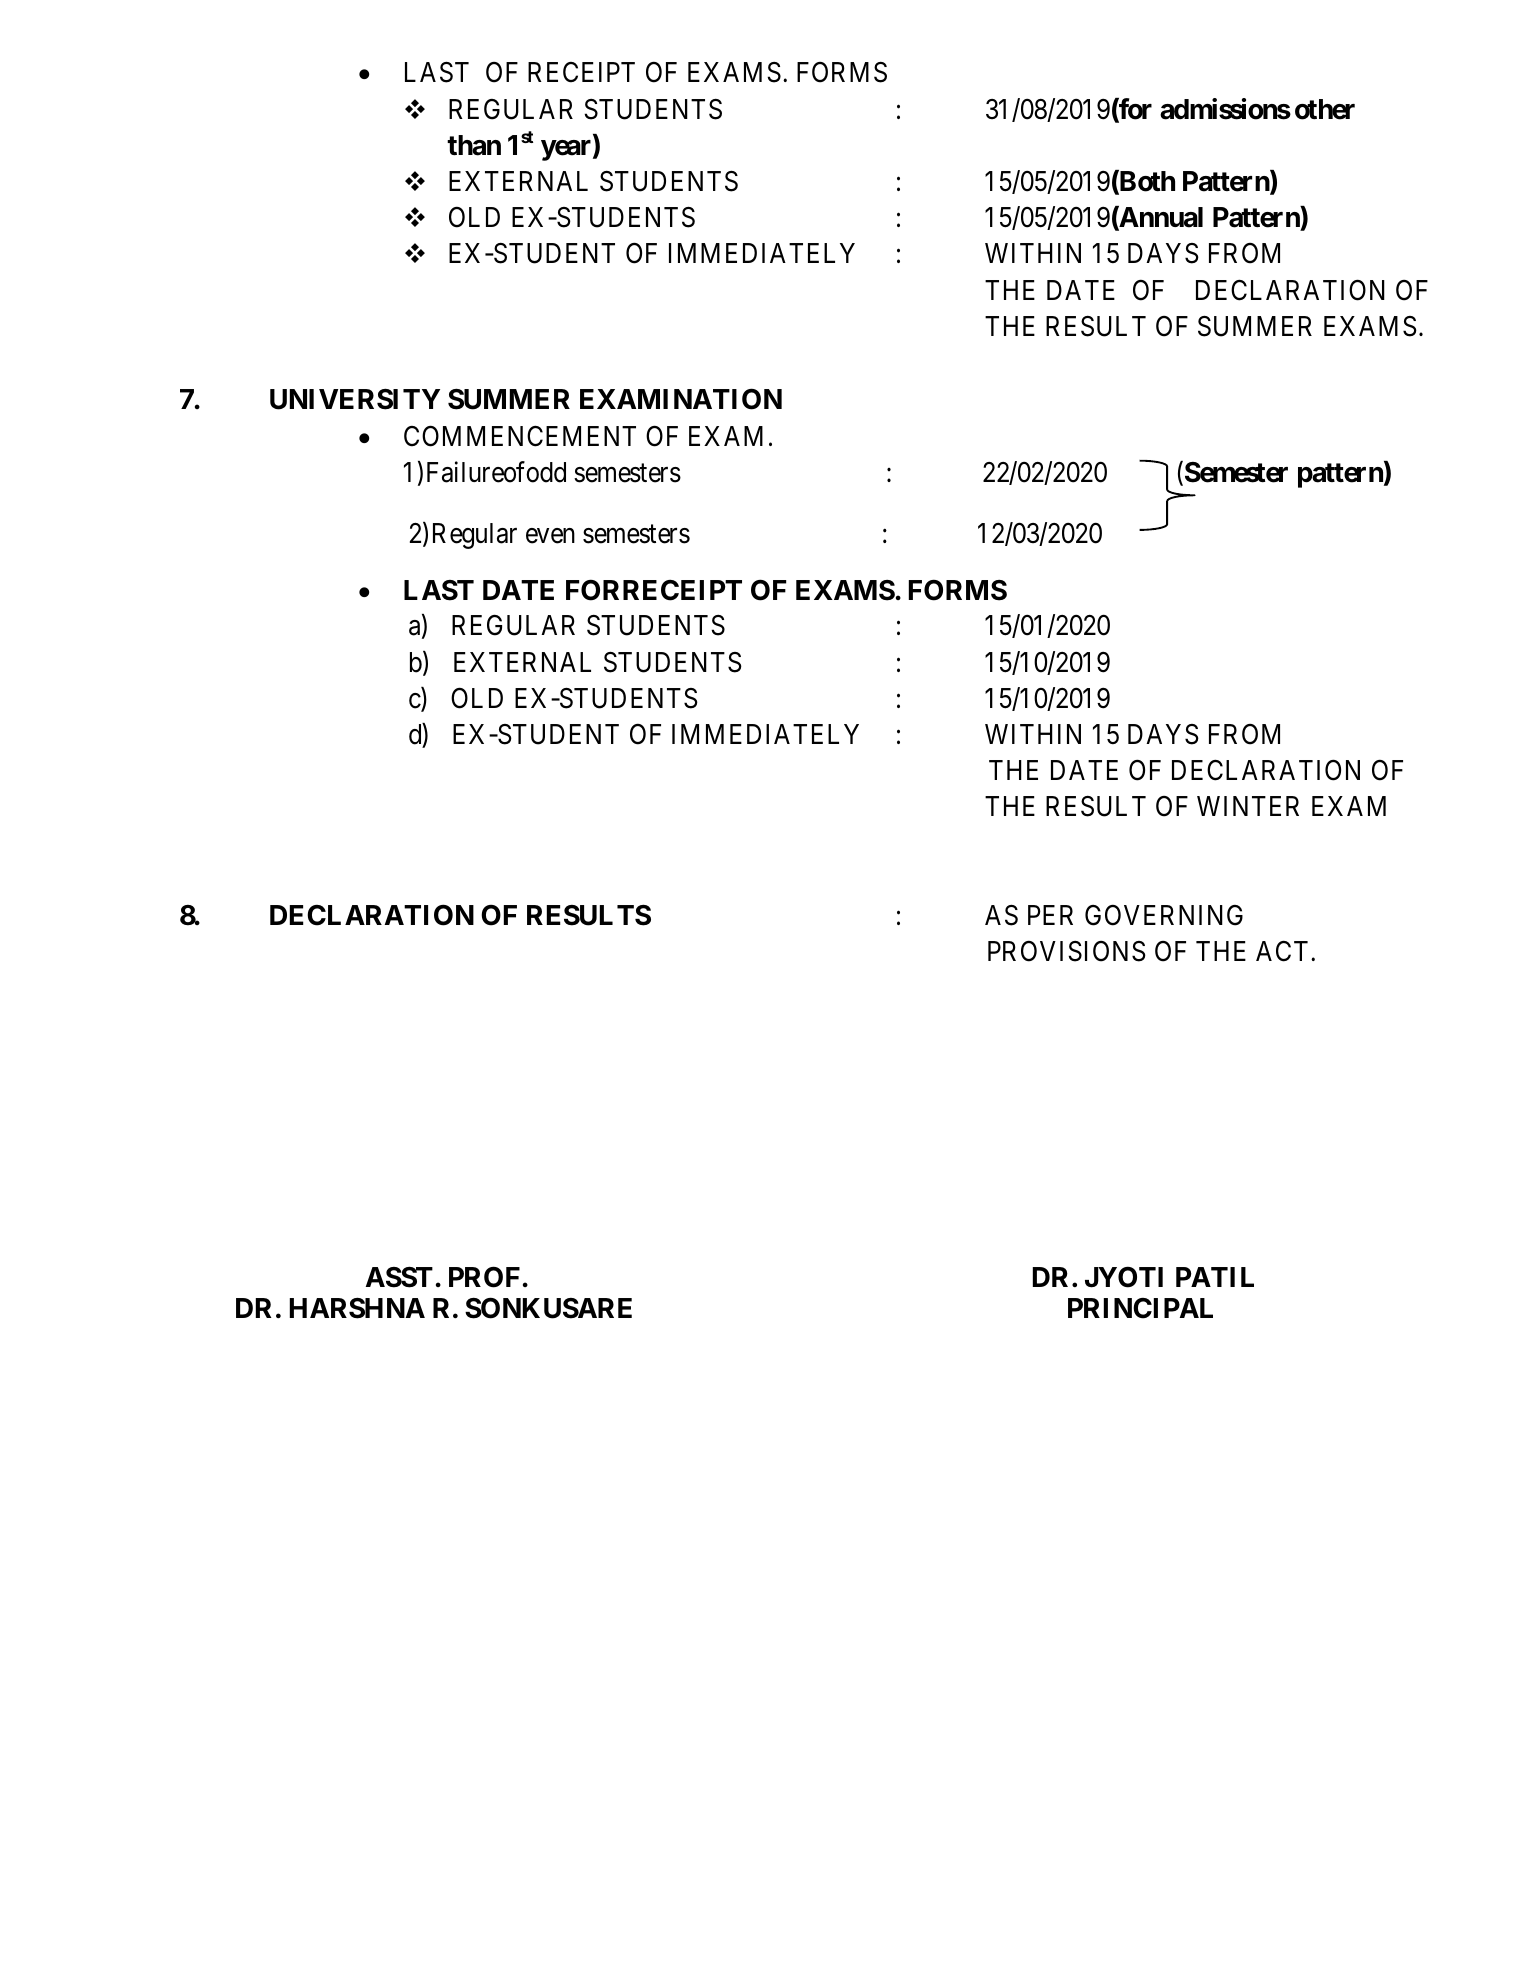  What do you see at coordinates (1248, 806) in the screenshot?
I see `WINTER` at bounding box center [1248, 806].
